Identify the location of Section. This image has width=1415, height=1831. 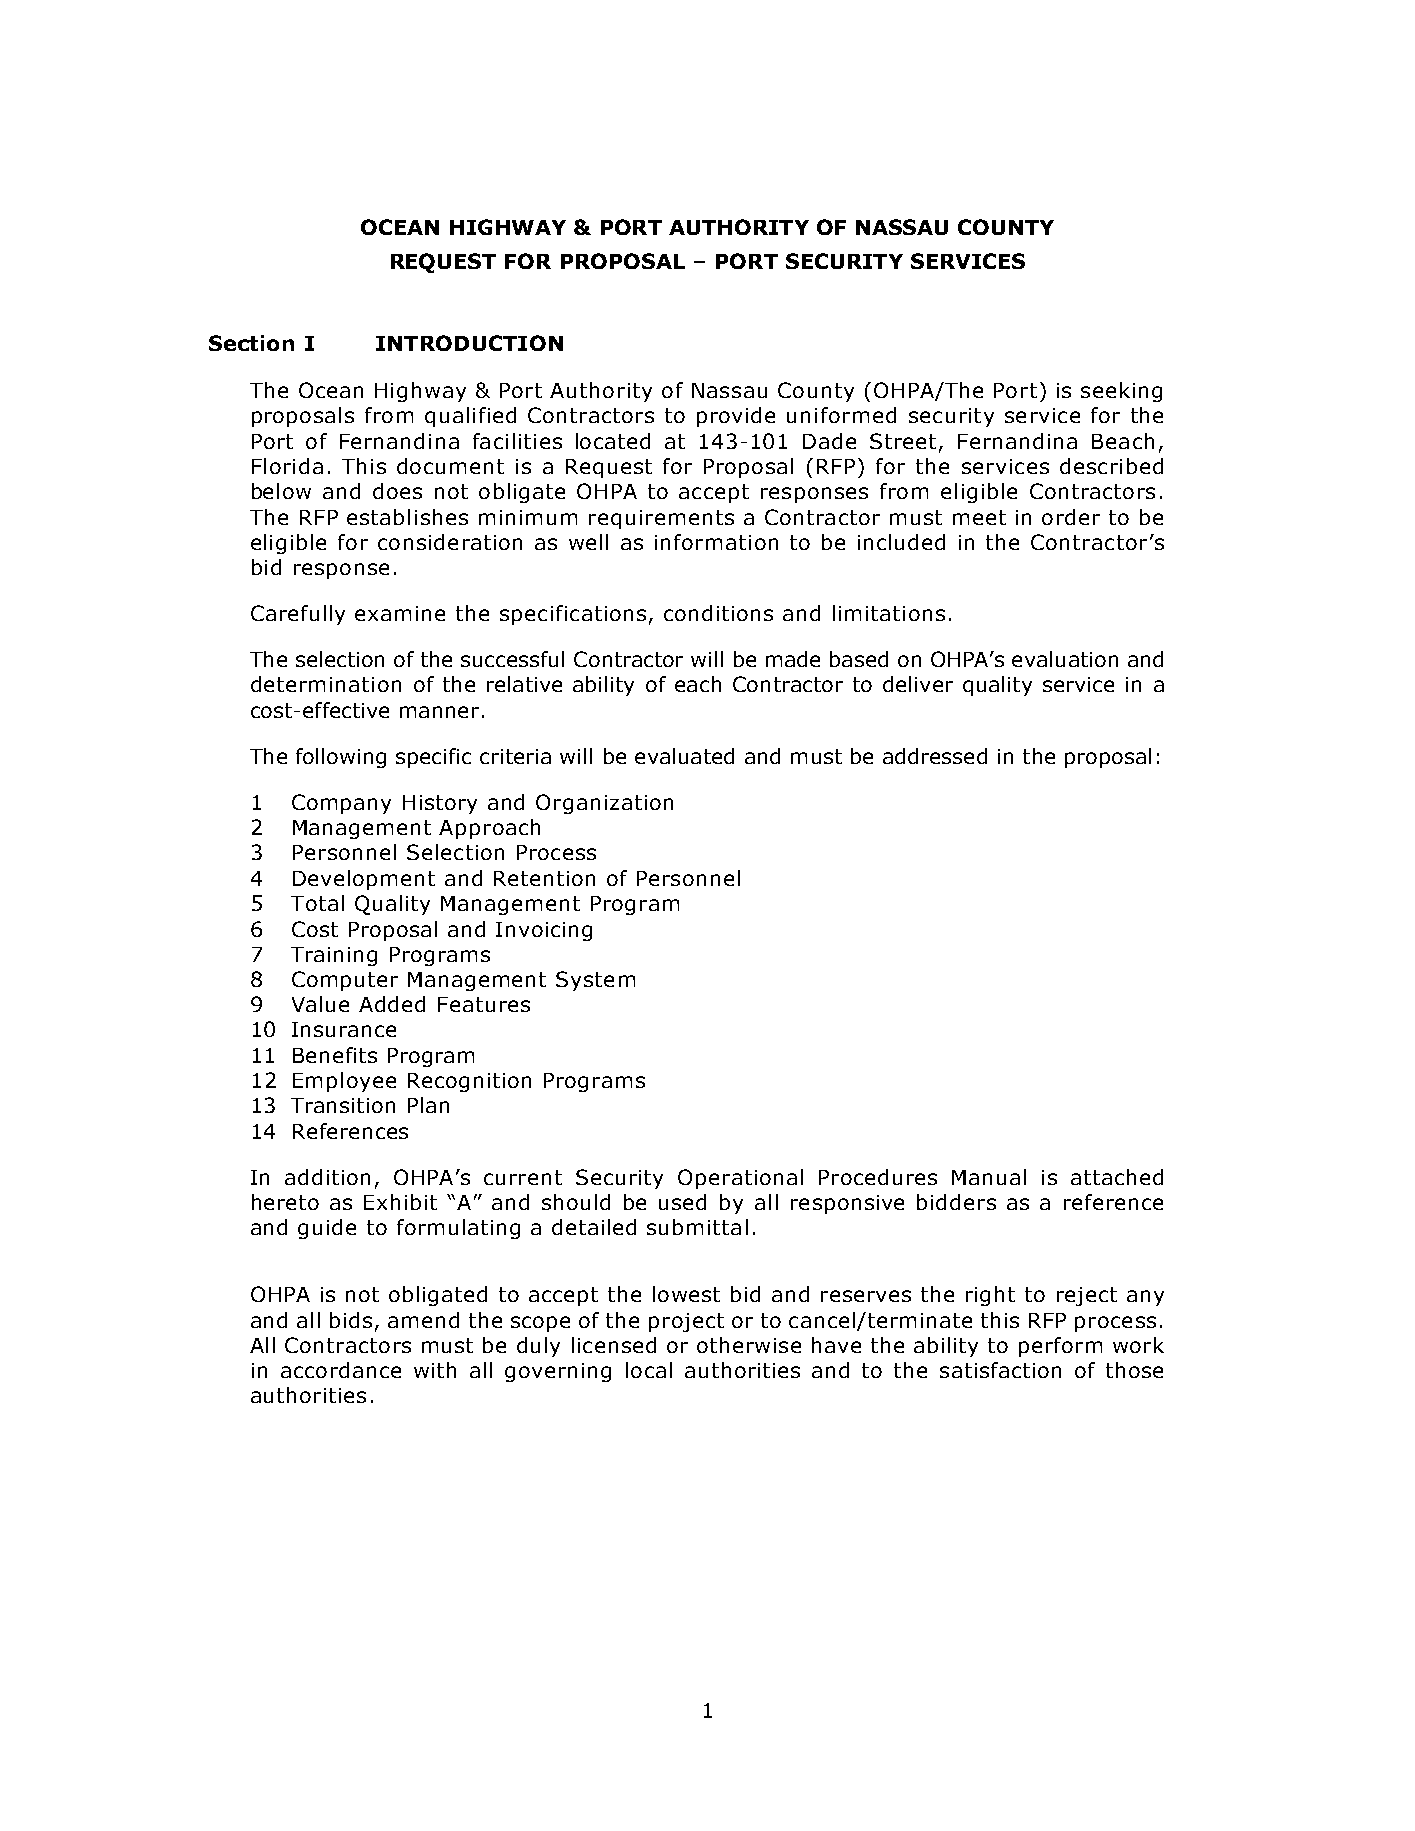
(251, 343).
